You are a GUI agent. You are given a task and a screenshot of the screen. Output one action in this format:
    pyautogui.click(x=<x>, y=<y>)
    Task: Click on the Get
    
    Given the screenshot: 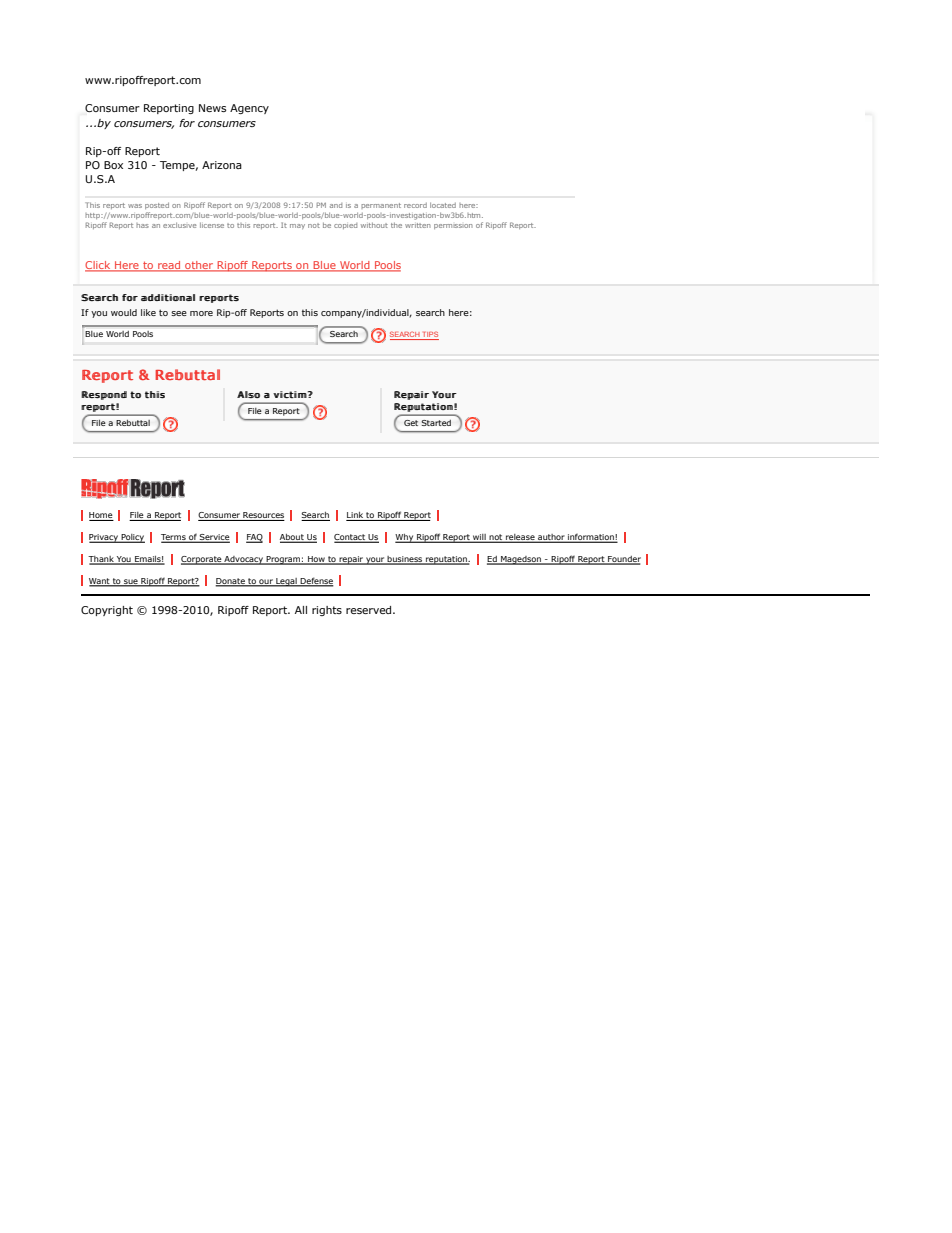 What is the action you would take?
    pyautogui.click(x=411, y=423)
